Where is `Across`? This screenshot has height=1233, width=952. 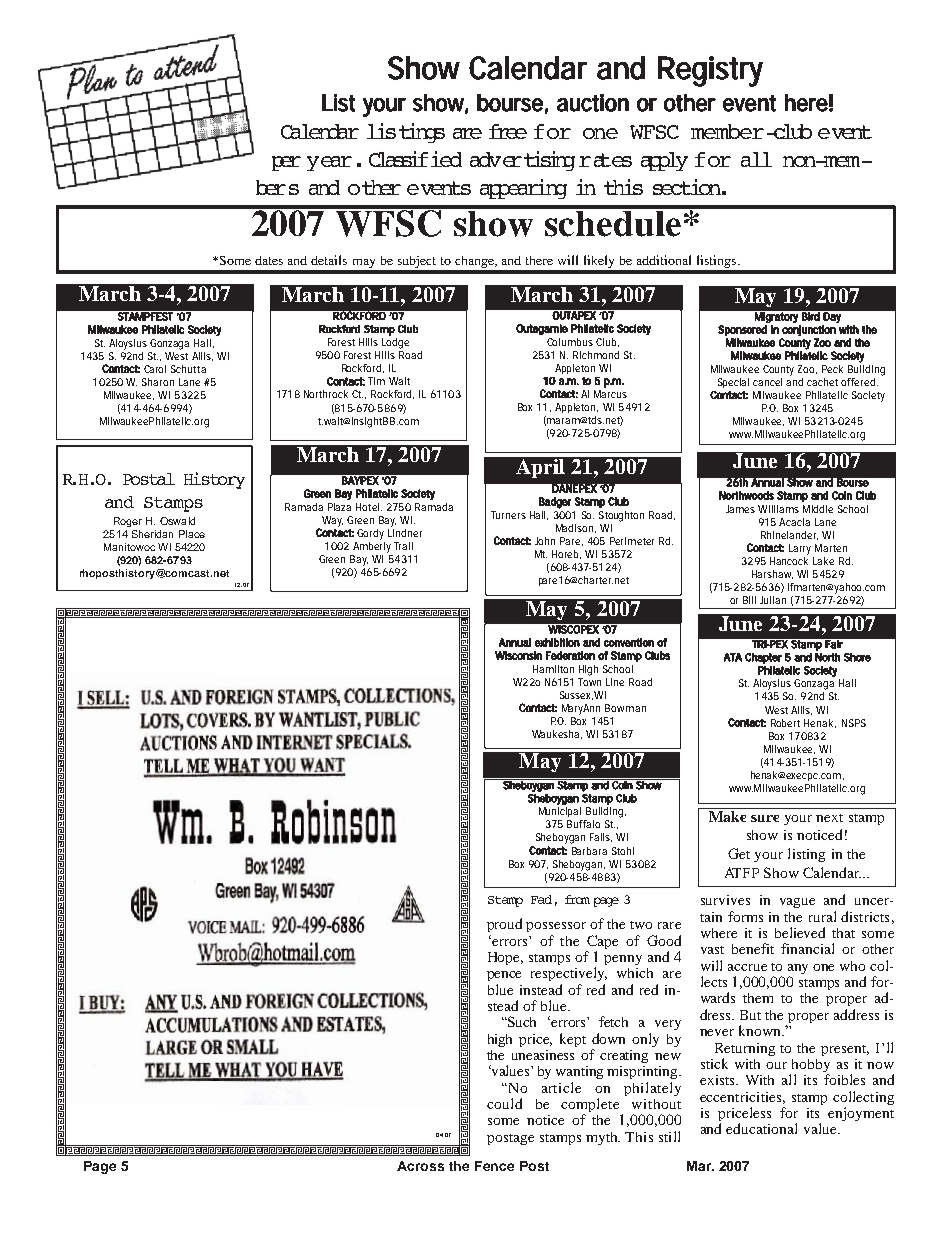
Across is located at coordinates (420, 1166).
